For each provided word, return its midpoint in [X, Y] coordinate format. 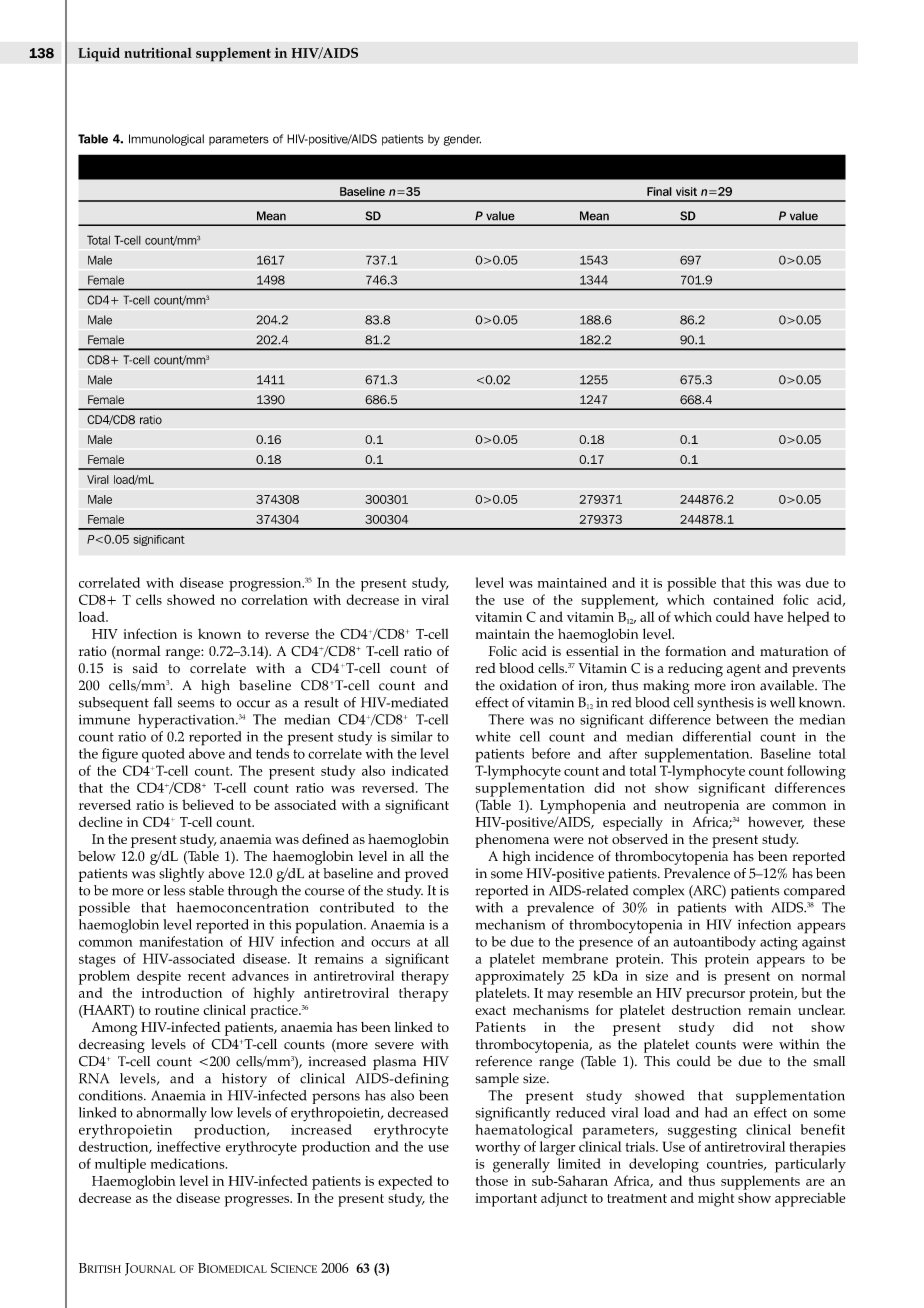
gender [462, 140]
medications [188, 1163]
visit [686, 191]
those [492, 1180]
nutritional [158, 53]
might [716, 1199]
